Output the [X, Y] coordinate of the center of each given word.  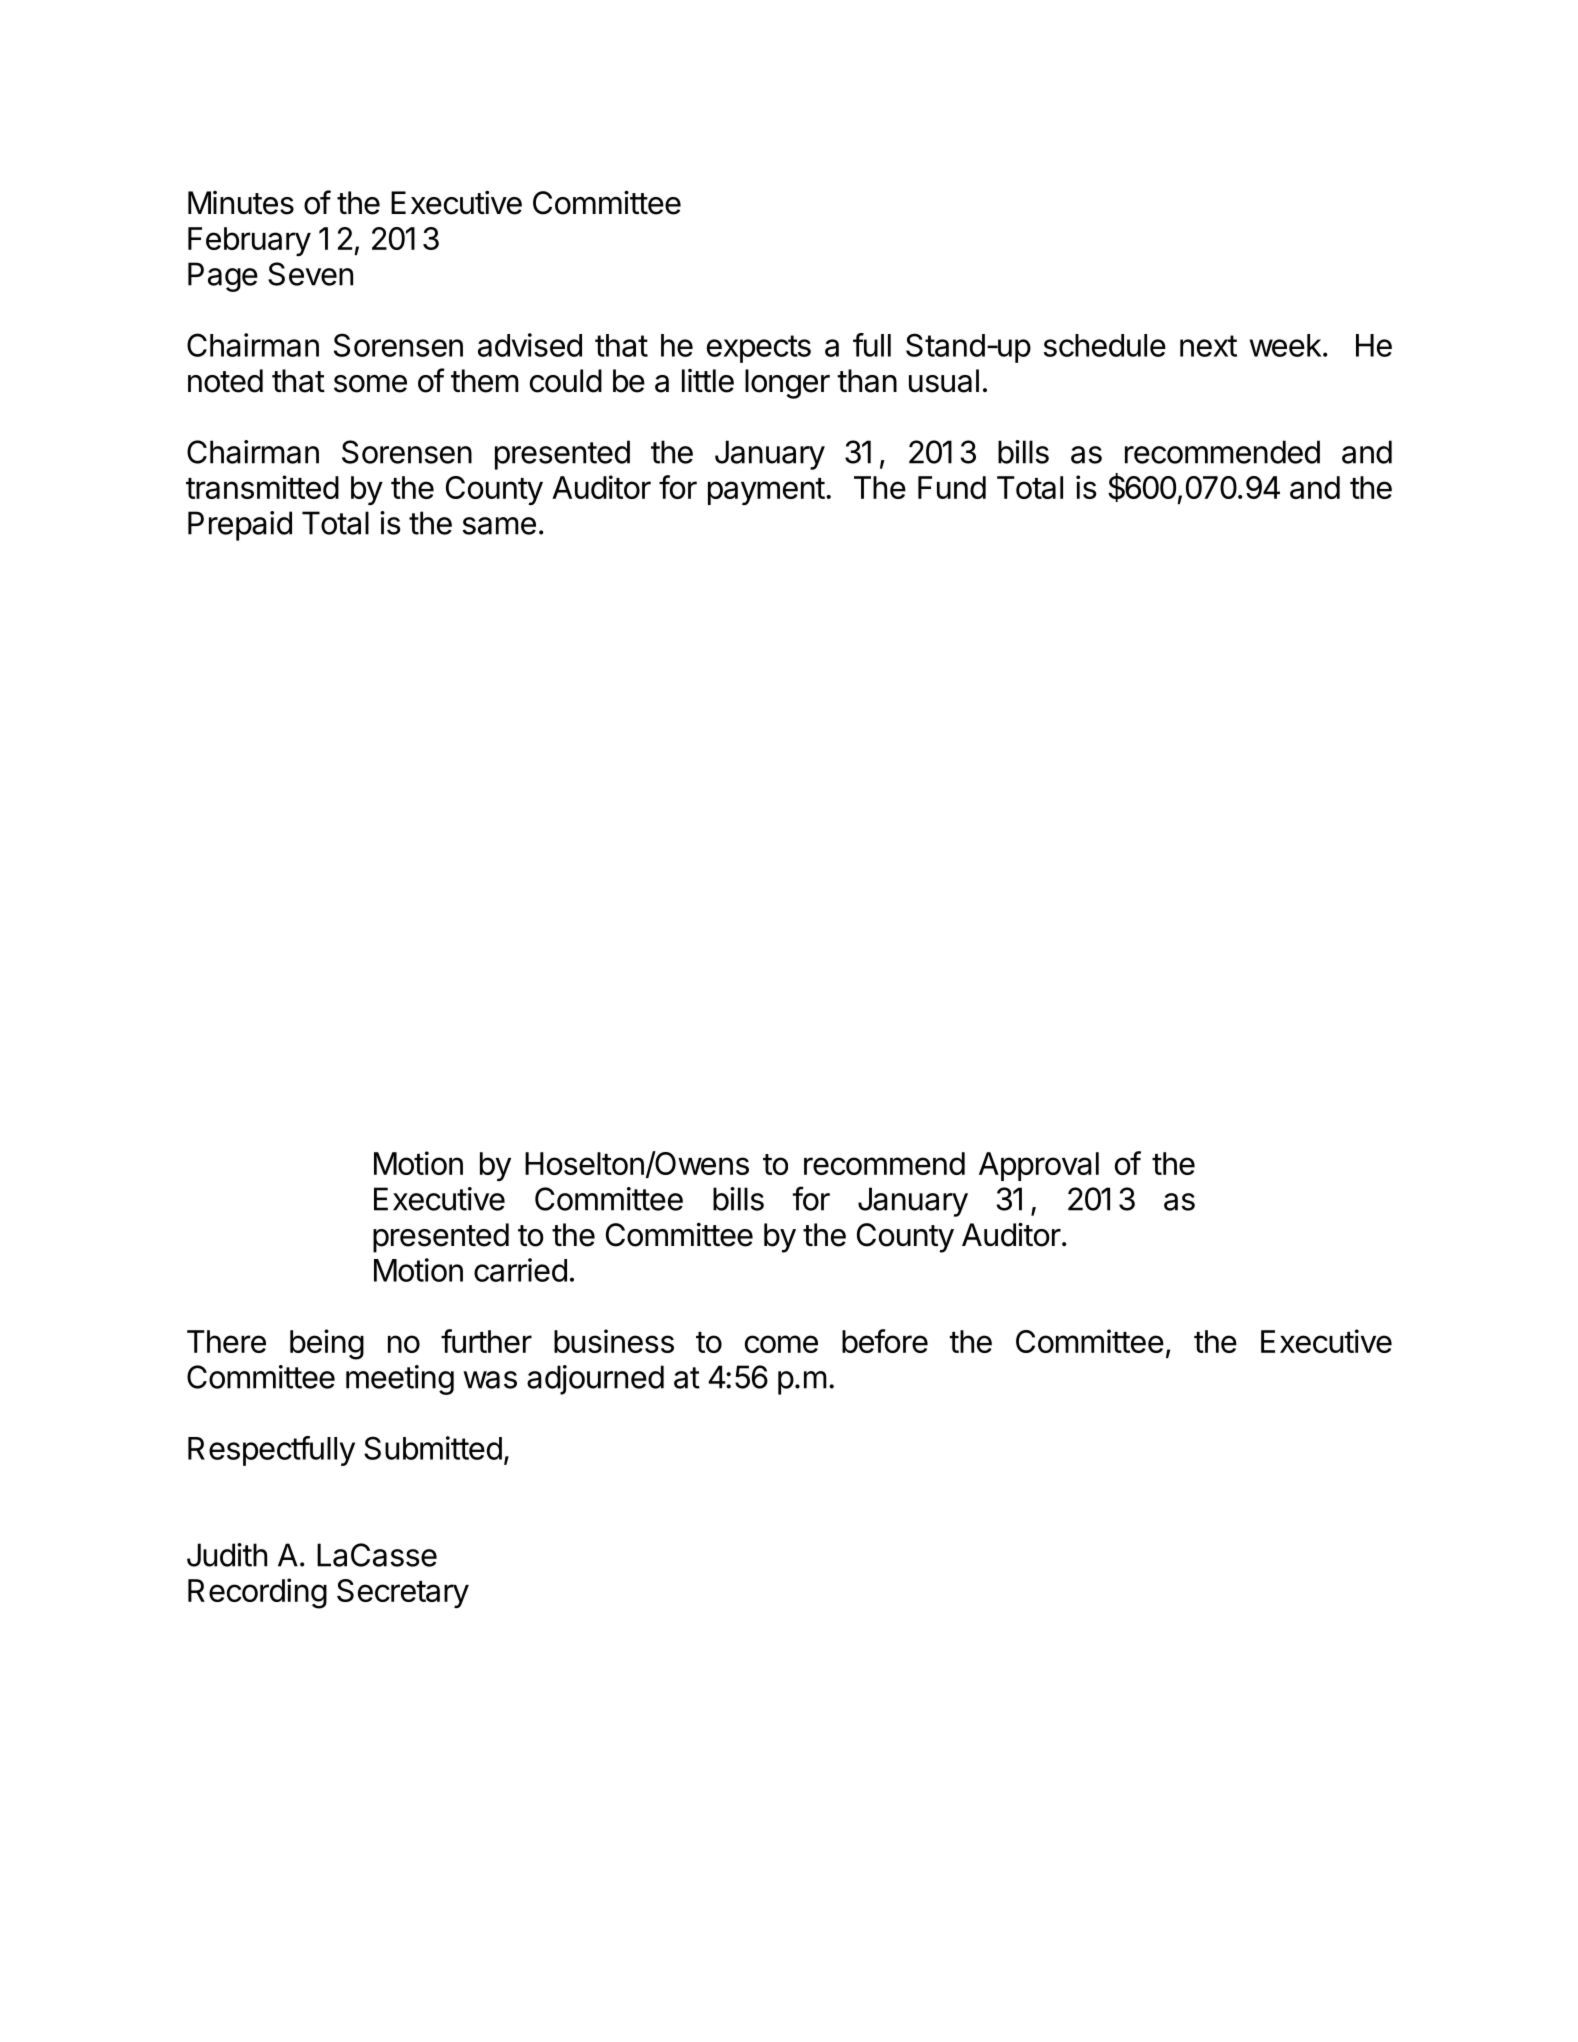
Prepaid [240, 526]
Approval [1039, 1166]
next [1208, 346]
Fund [952, 487]
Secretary [403, 1593]
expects [759, 349]
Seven [310, 274]
